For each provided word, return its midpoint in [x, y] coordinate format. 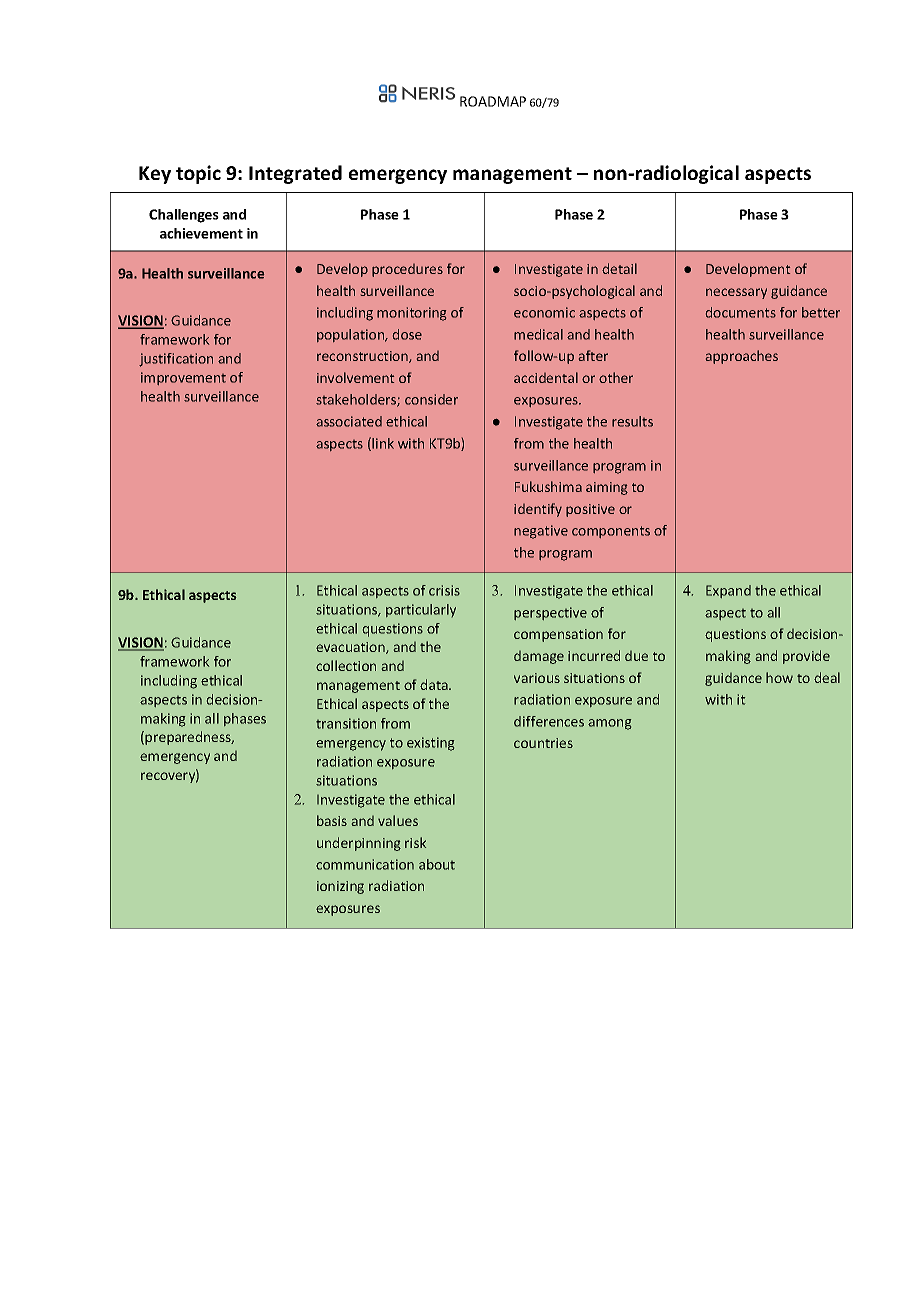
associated [349, 421]
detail [619, 268]
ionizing [340, 887]
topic [198, 174]
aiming [607, 488]
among [609, 724]
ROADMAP [493, 101]
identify [538, 510]
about [437, 864]
